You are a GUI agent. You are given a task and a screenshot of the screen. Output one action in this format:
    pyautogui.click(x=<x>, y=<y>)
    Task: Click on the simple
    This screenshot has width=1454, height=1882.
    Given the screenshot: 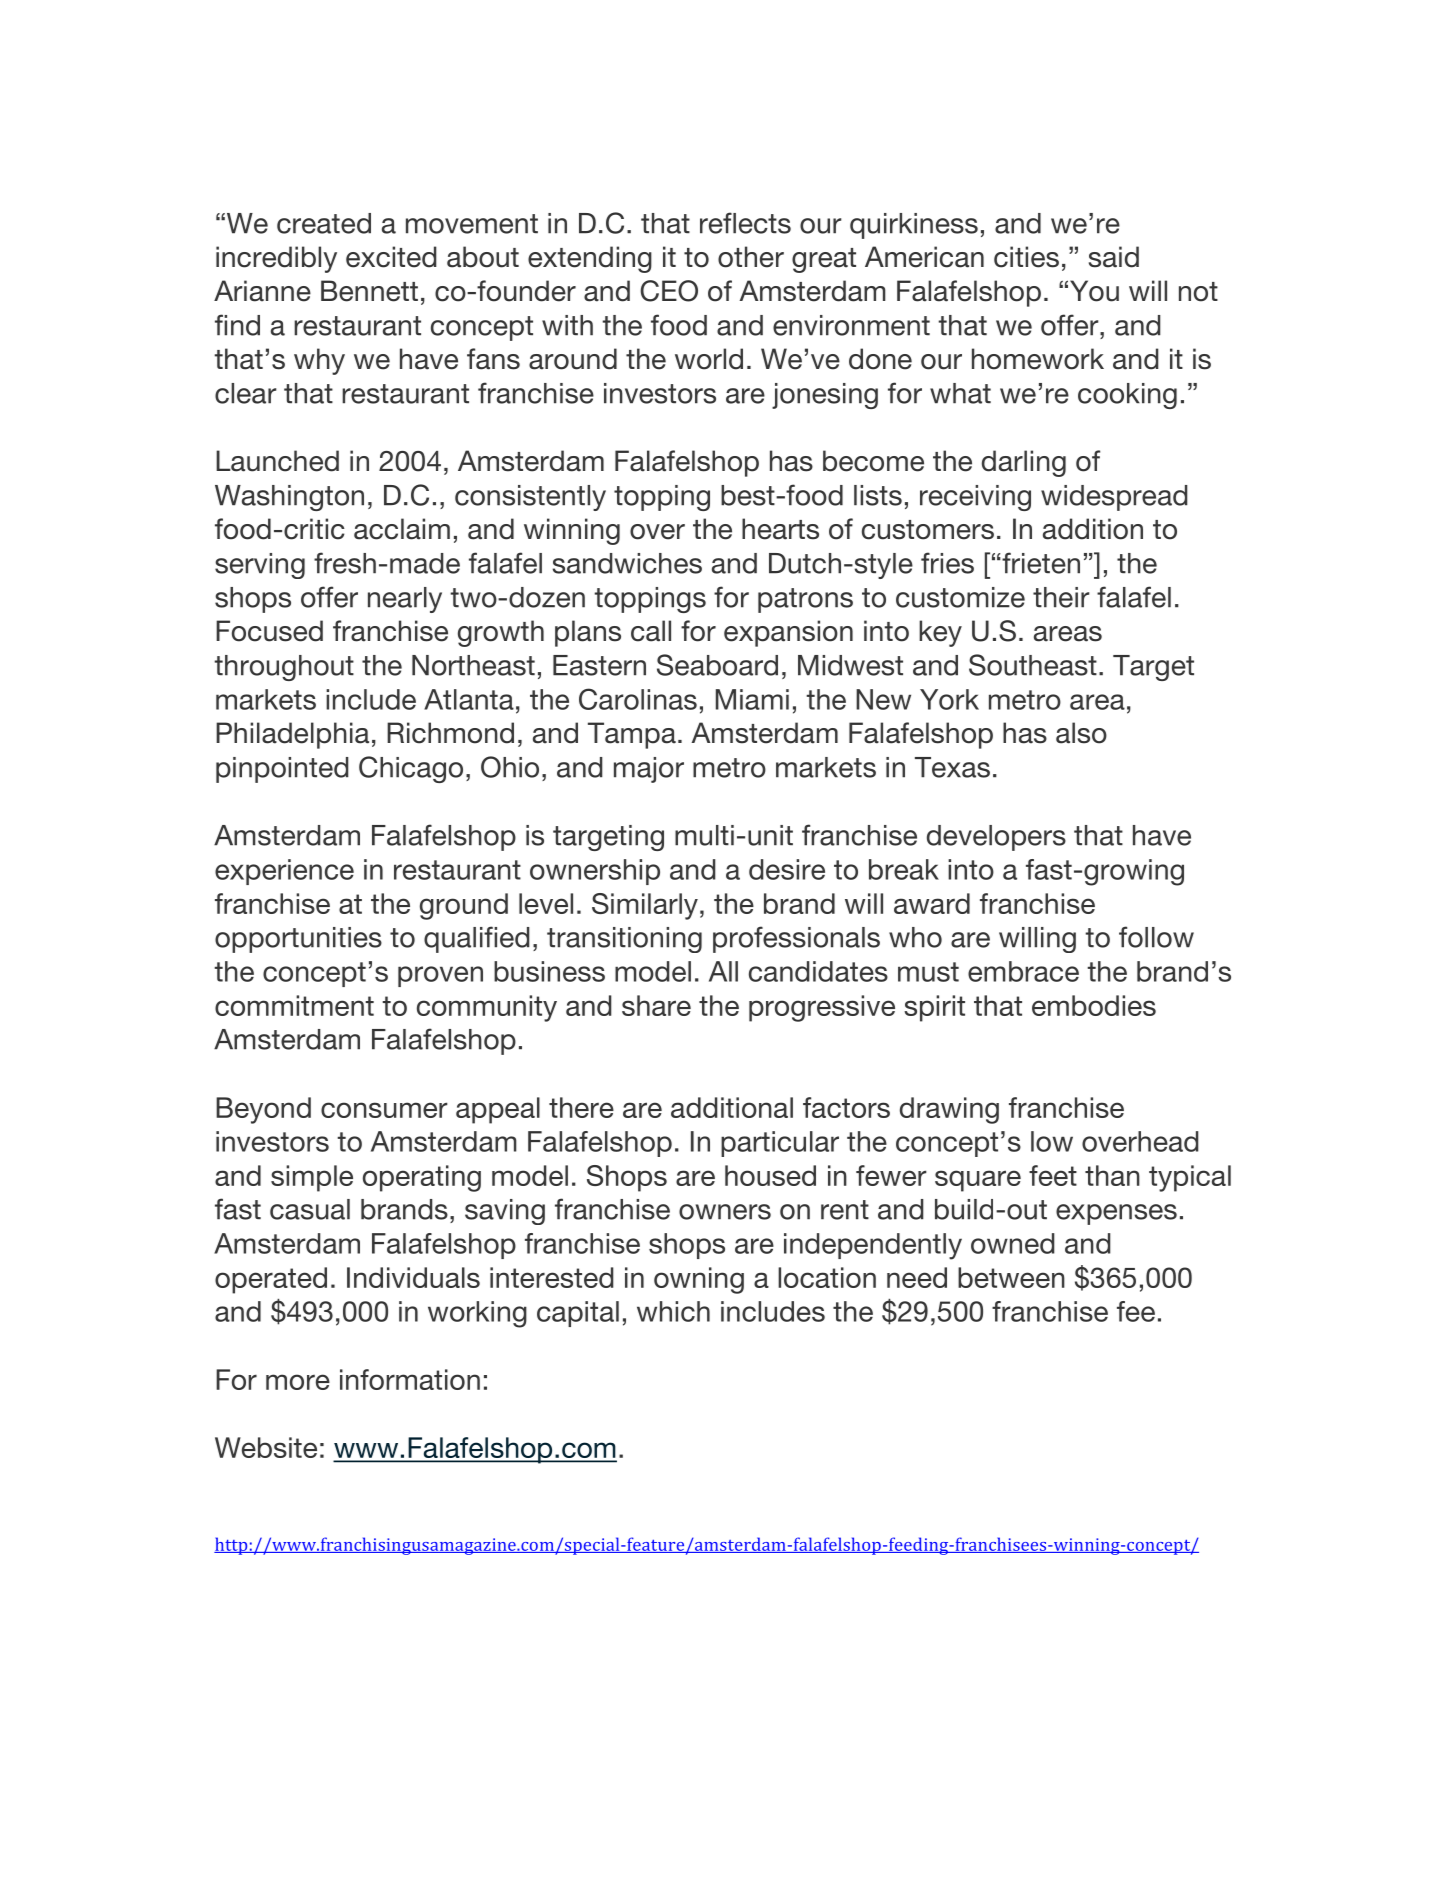 What is the action you would take?
    pyautogui.click(x=312, y=1178)
